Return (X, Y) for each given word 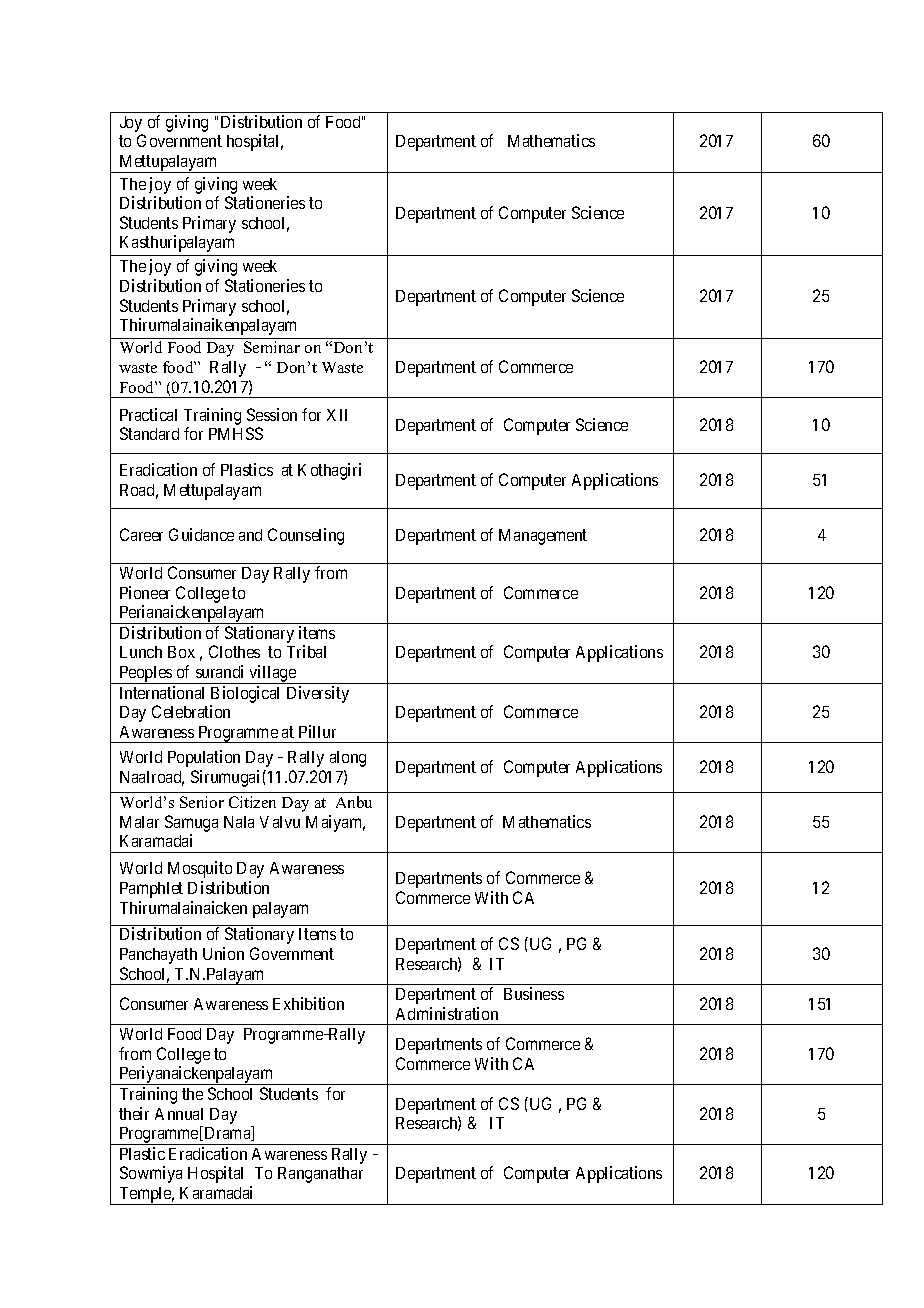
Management (543, 537)
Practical (148, 414)
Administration (447, 1013)
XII (337, 415)
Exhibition (308, 1003)
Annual (179, 1114)
